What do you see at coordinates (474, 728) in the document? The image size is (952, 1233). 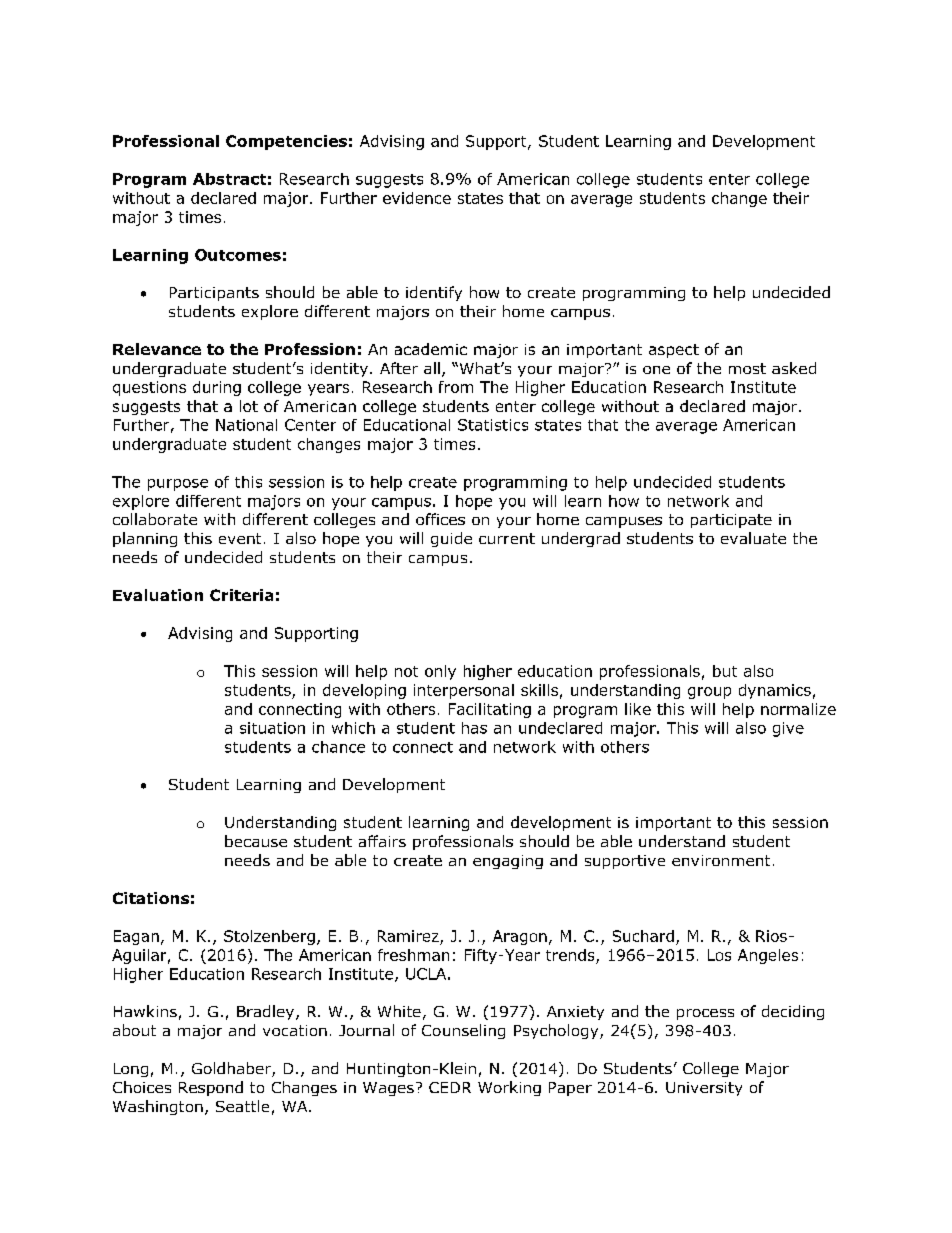 I see `has` at bounding box center [474, 728].
